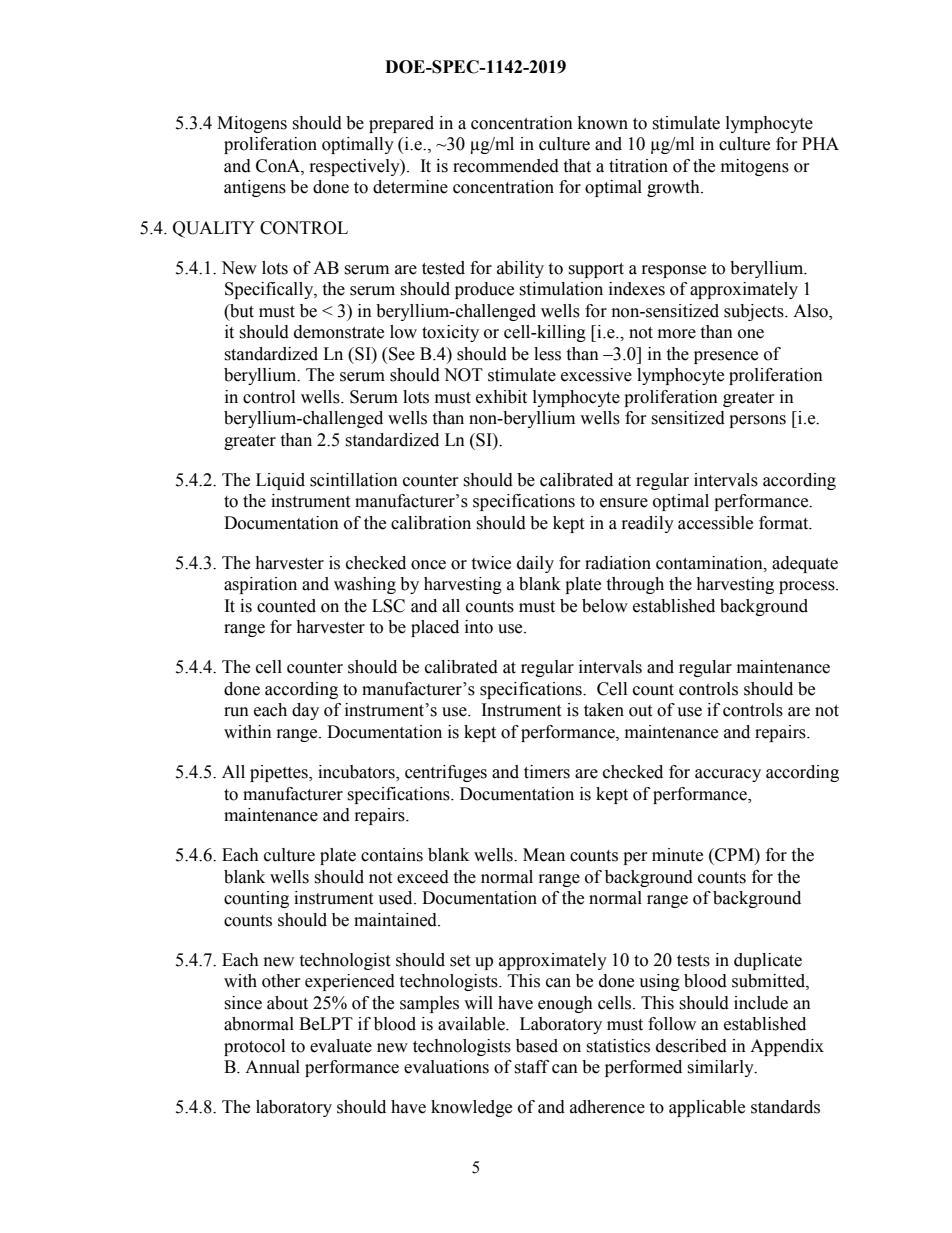  I want to click on PHA, so click(820, 143).
